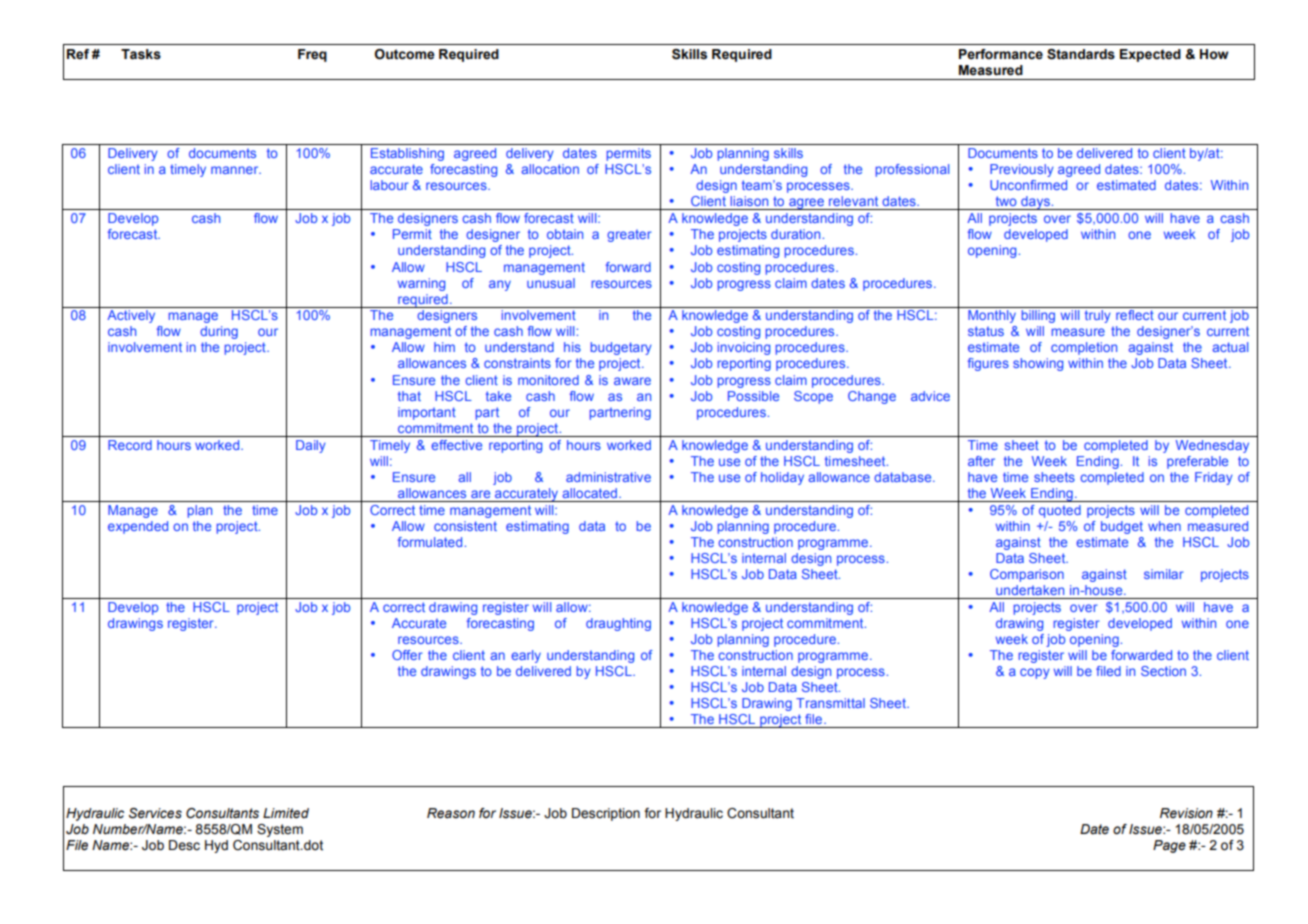 The image size is (1308, 924). What do you see at coordinates (405, 54) in the screenshot?
I see `Outcome` at bounding box center [405, 54].
